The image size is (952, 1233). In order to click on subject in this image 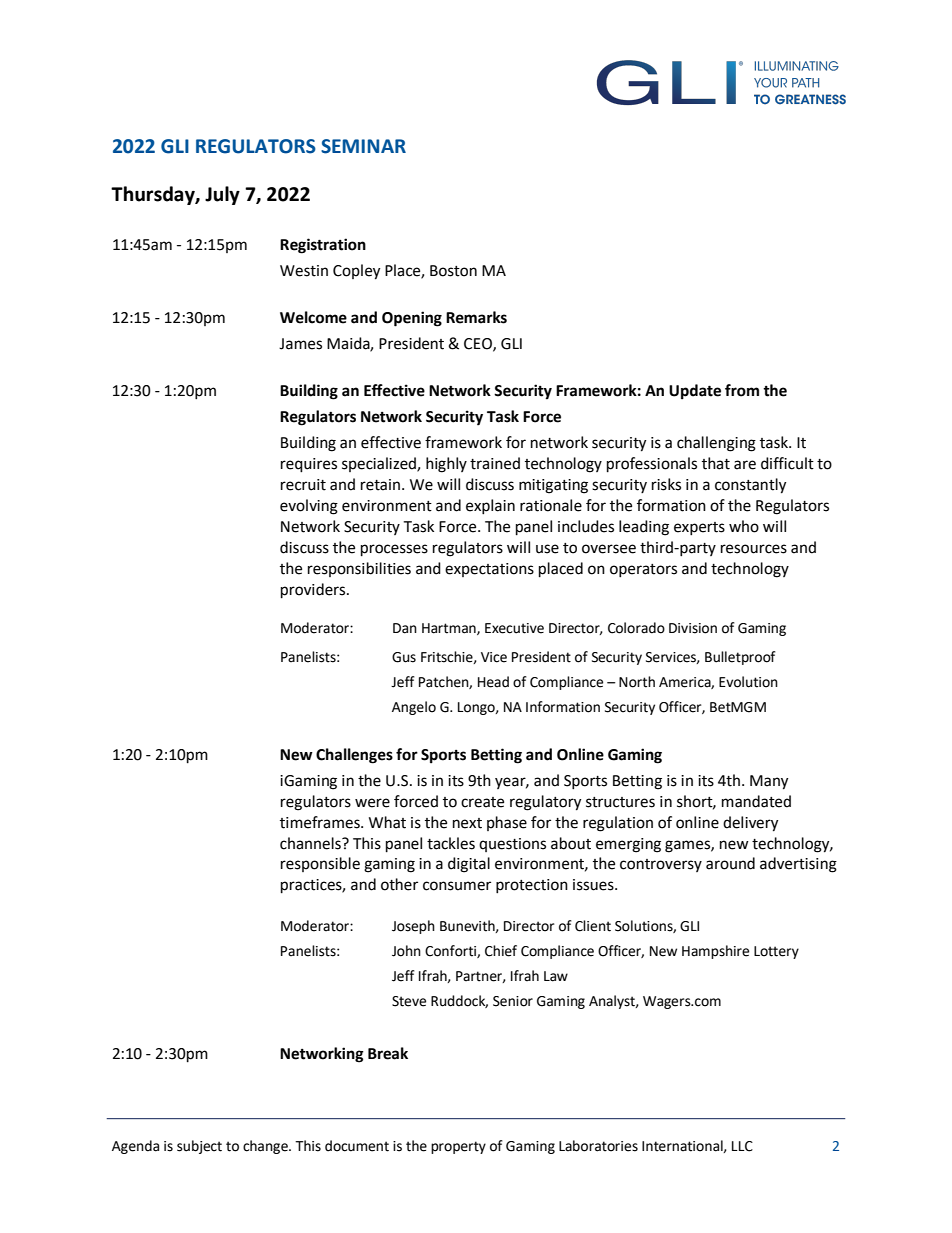, I will do `click(199, 1147)`.
